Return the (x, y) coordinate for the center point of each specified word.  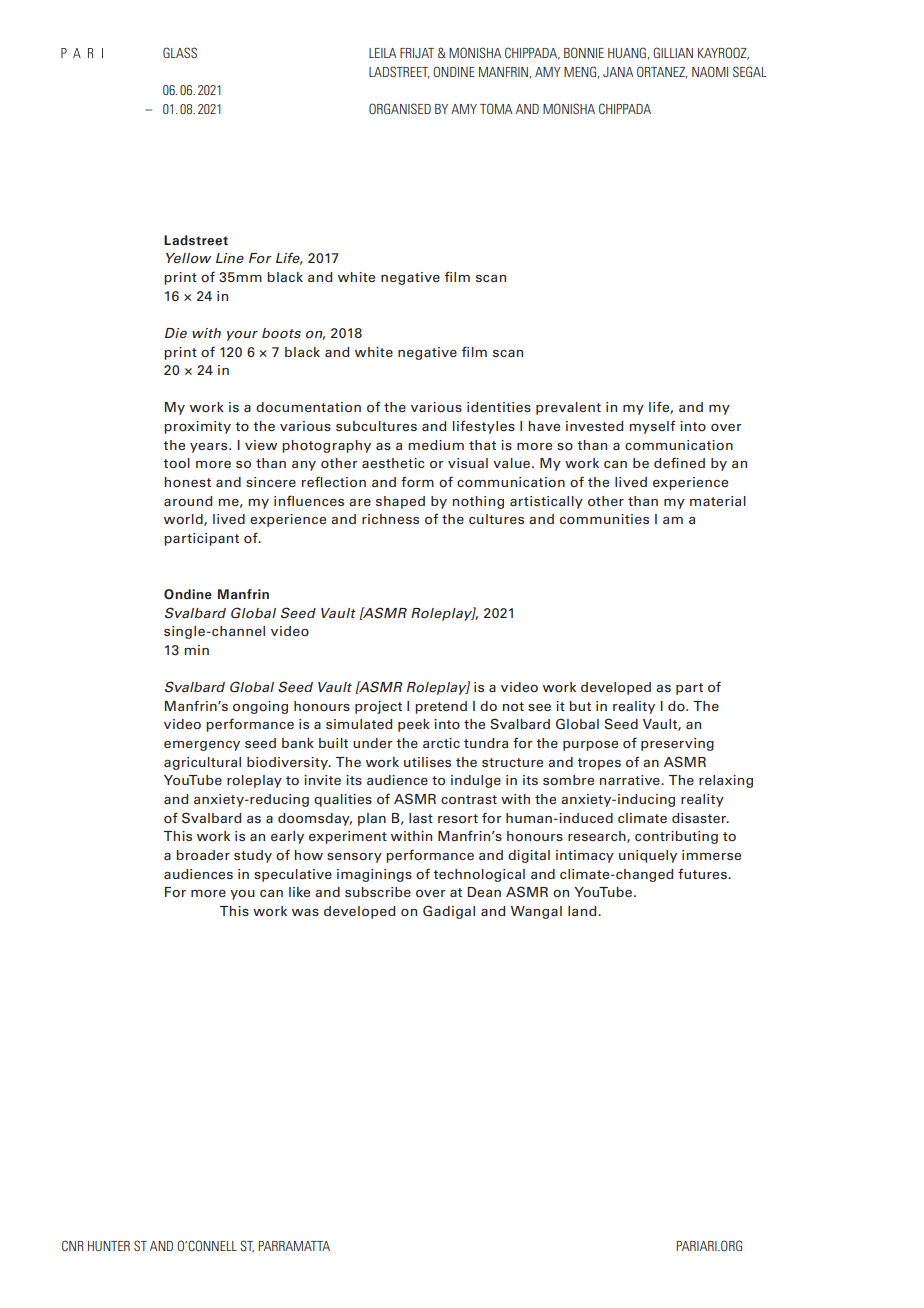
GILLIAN (673, 52)
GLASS (180, 52)
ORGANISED (400, 108)
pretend (441, 707)
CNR (73, 1245)
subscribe (378, 892)
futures (703, 873)
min (196, 650)
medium (436, 445)
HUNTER (109, 1246)
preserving (677, 744)
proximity (197, 427)
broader (203, 855)
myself (652, 427)
